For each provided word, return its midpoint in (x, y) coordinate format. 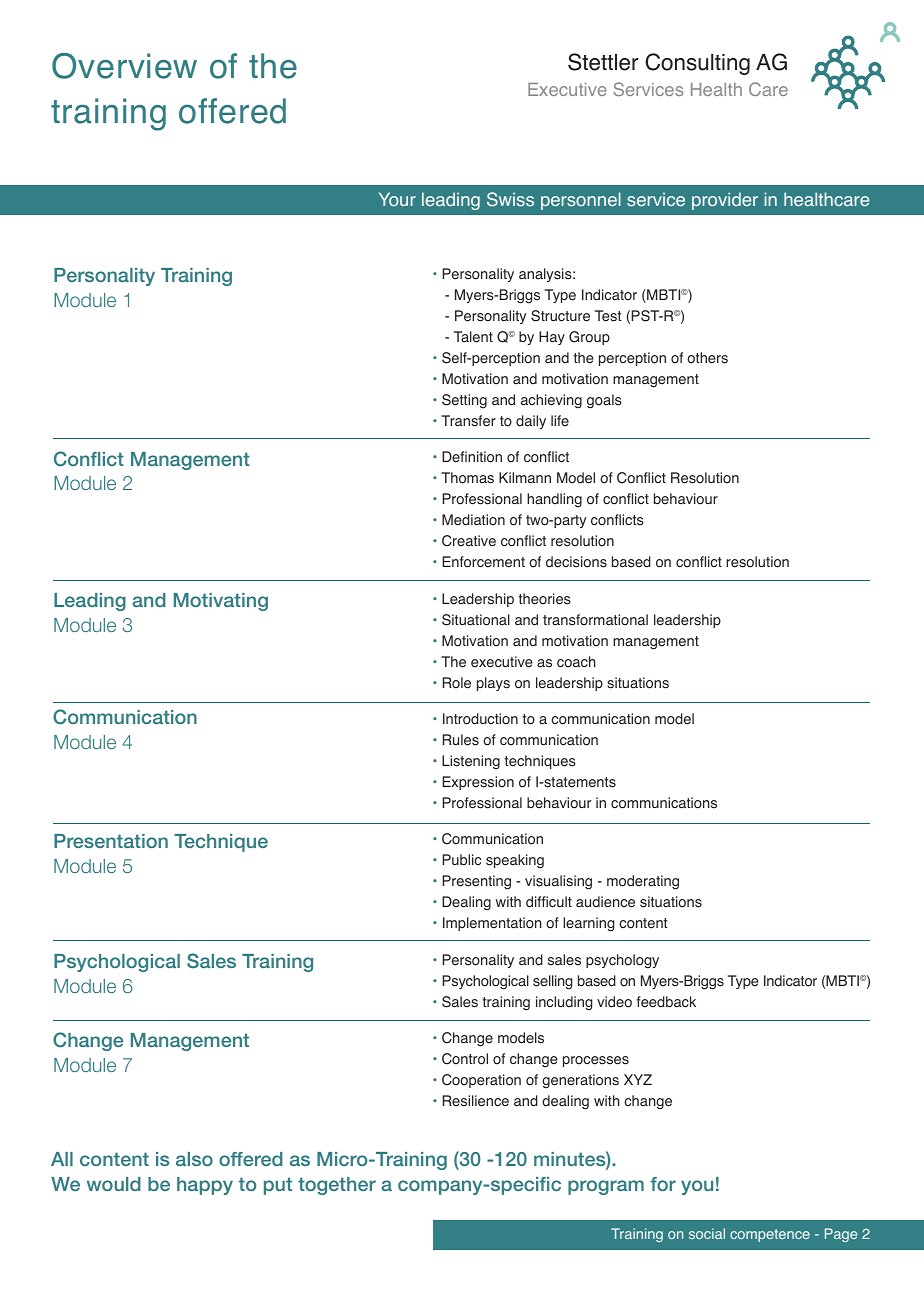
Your (397, 199)
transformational (595, 620)
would (114, 1184)
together (337, 1186)
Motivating (221, 602)
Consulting (697, 64)
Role (457, 683)
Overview (124, 66)
